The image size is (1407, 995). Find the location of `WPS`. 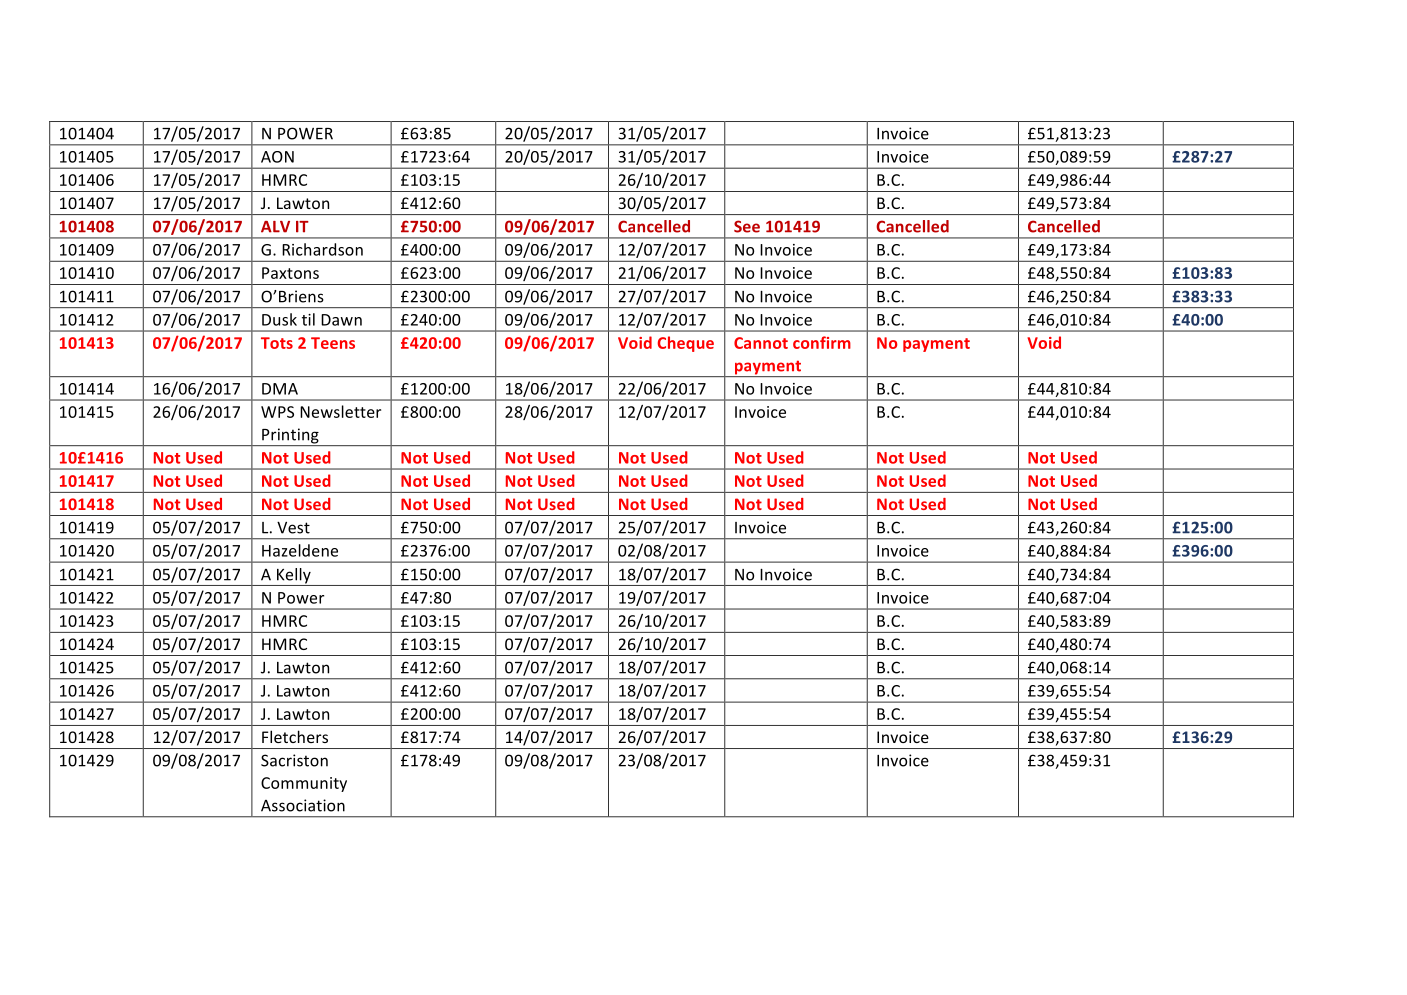

WPS is located at coordinates (277, 412).
